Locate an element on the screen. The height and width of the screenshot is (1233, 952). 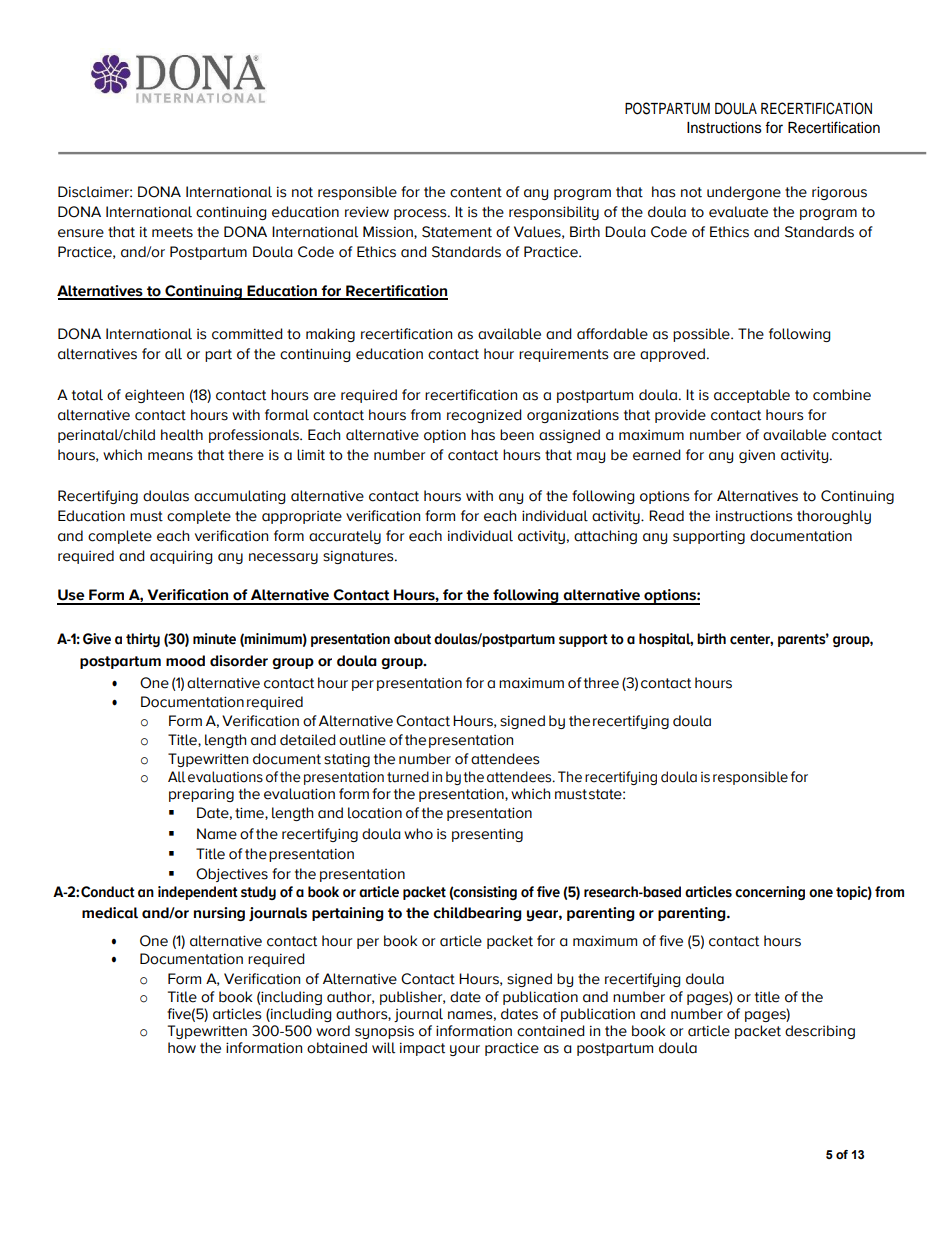
preparing is located at coordinates (201, 795).
